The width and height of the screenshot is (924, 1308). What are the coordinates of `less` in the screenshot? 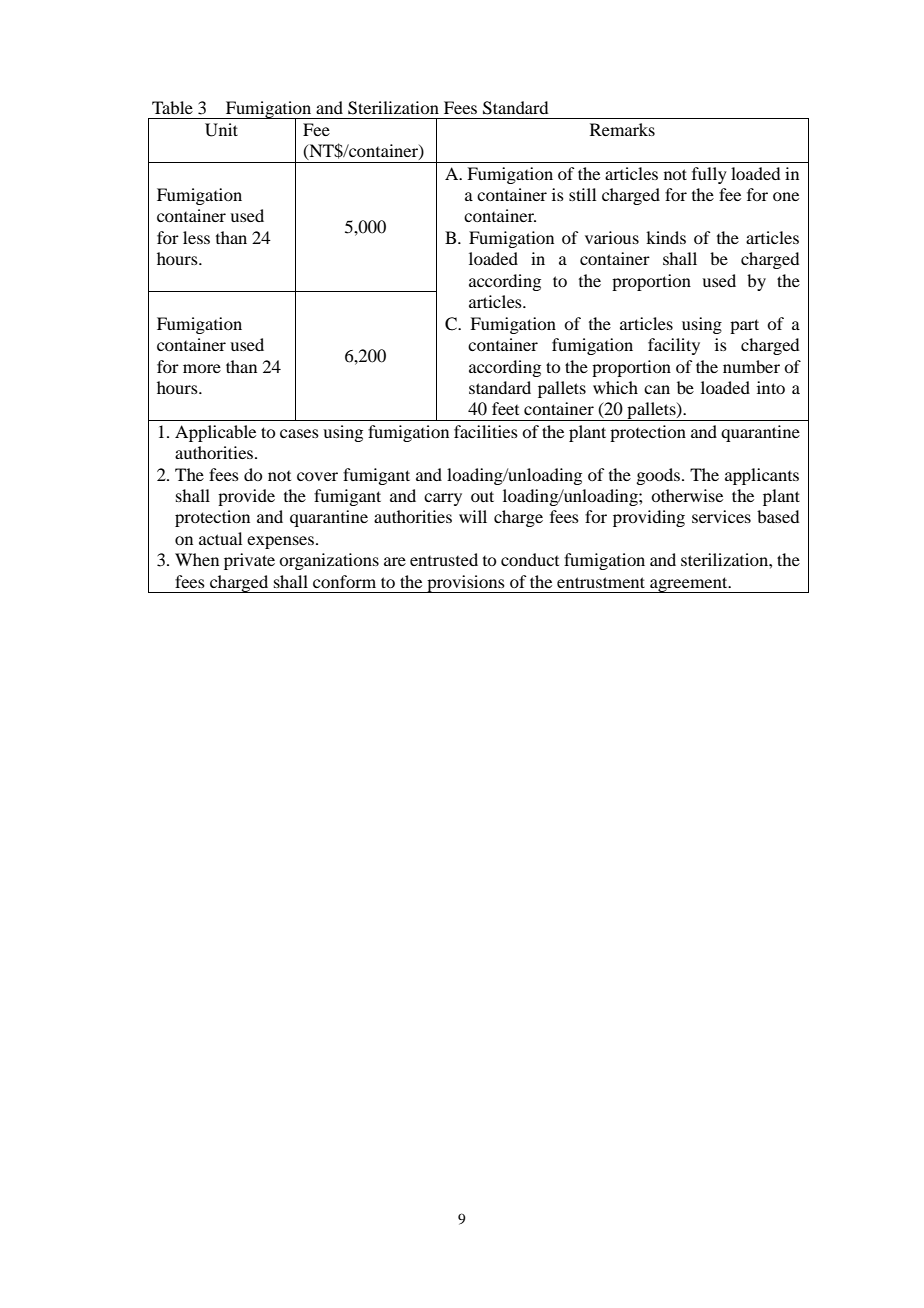 It's located at (196, 237).
